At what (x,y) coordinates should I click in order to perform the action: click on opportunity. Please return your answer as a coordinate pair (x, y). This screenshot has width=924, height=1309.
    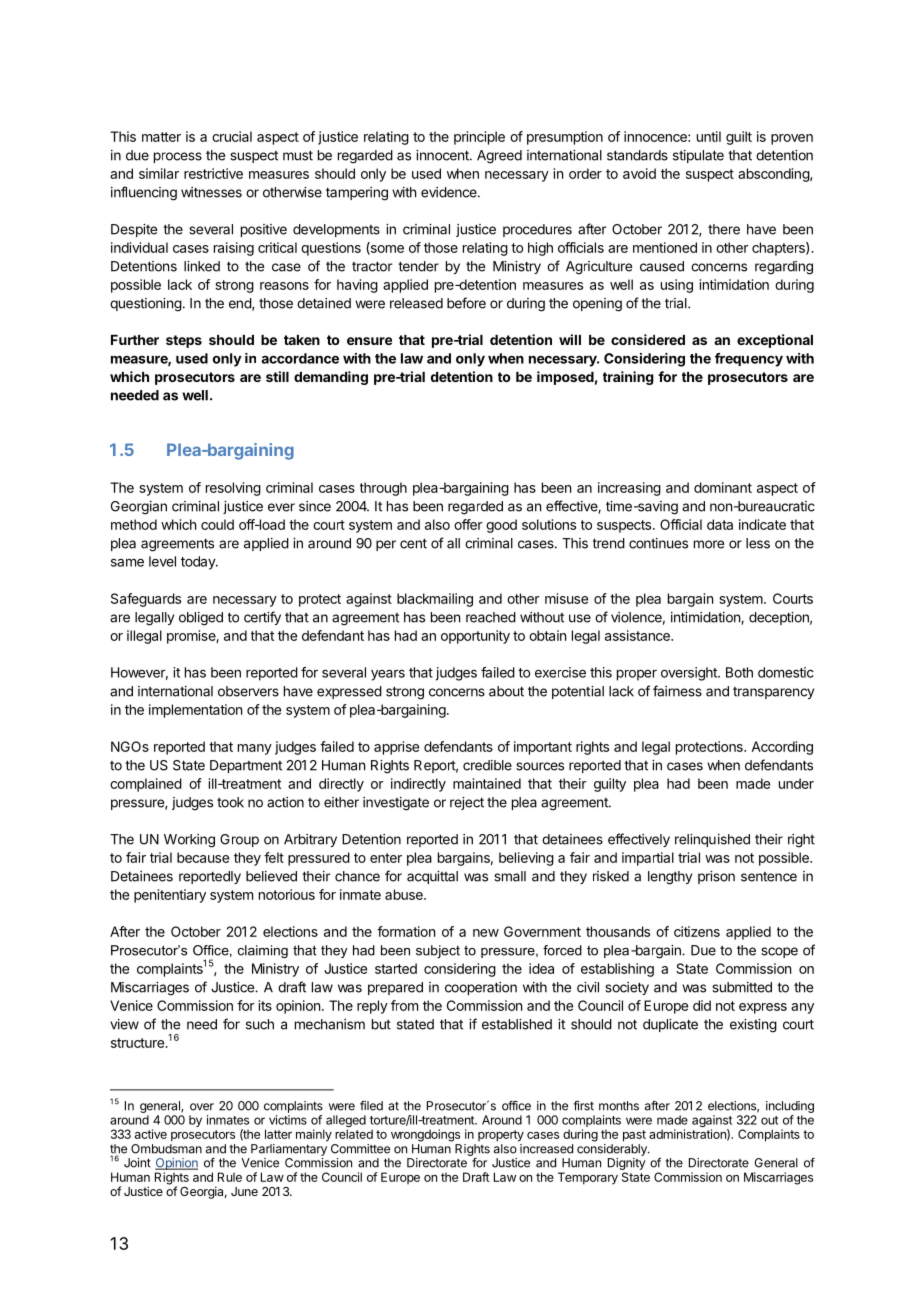
    Looking at the image, I should click on (475, 637).
